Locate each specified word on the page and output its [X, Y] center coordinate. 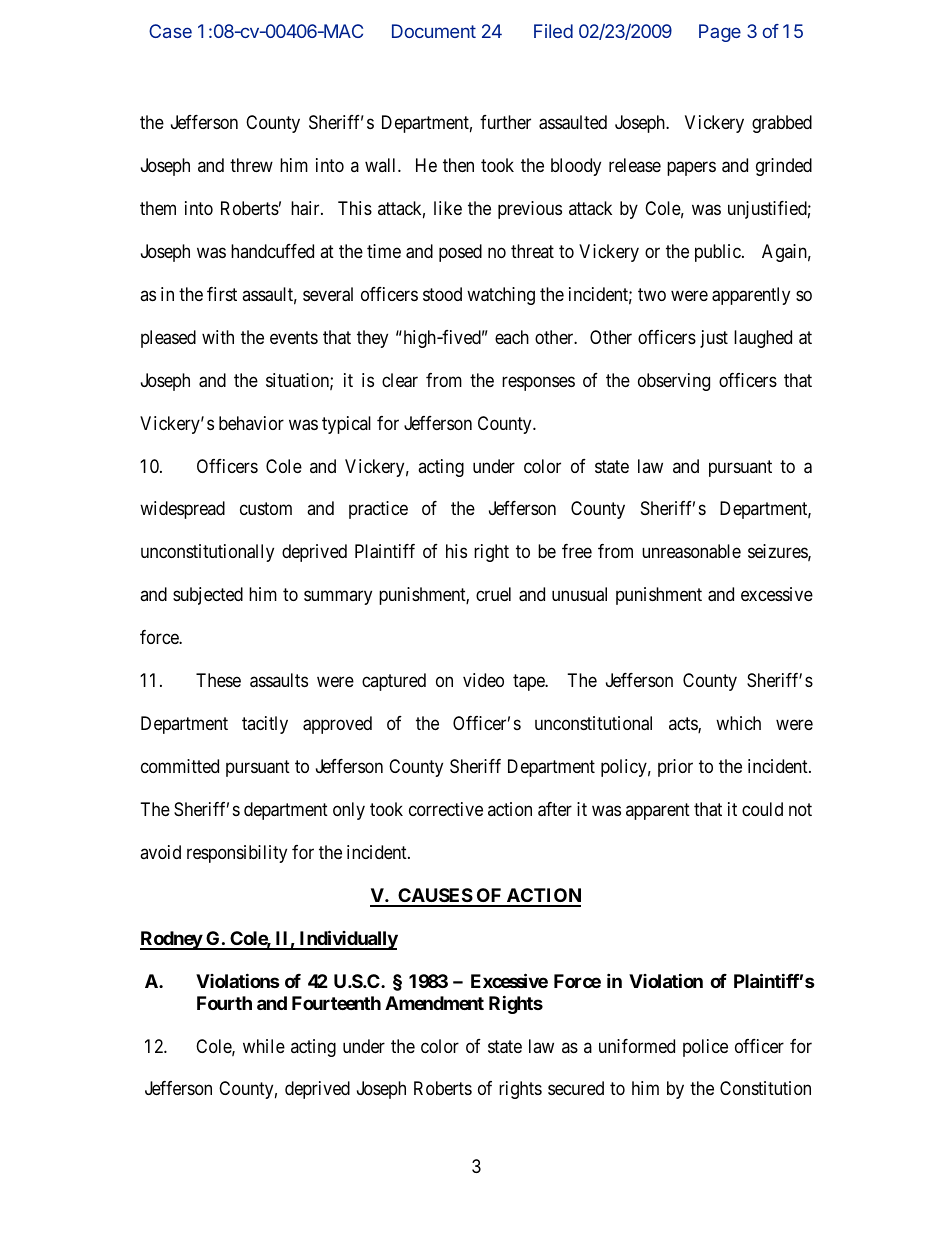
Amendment [434, 1003]
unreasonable [691, 551]
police [705, 1048]
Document [434, 31]
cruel [493, 594]
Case [170, 31]
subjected [208, 596]
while [264, 1046]
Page [720, 33]
